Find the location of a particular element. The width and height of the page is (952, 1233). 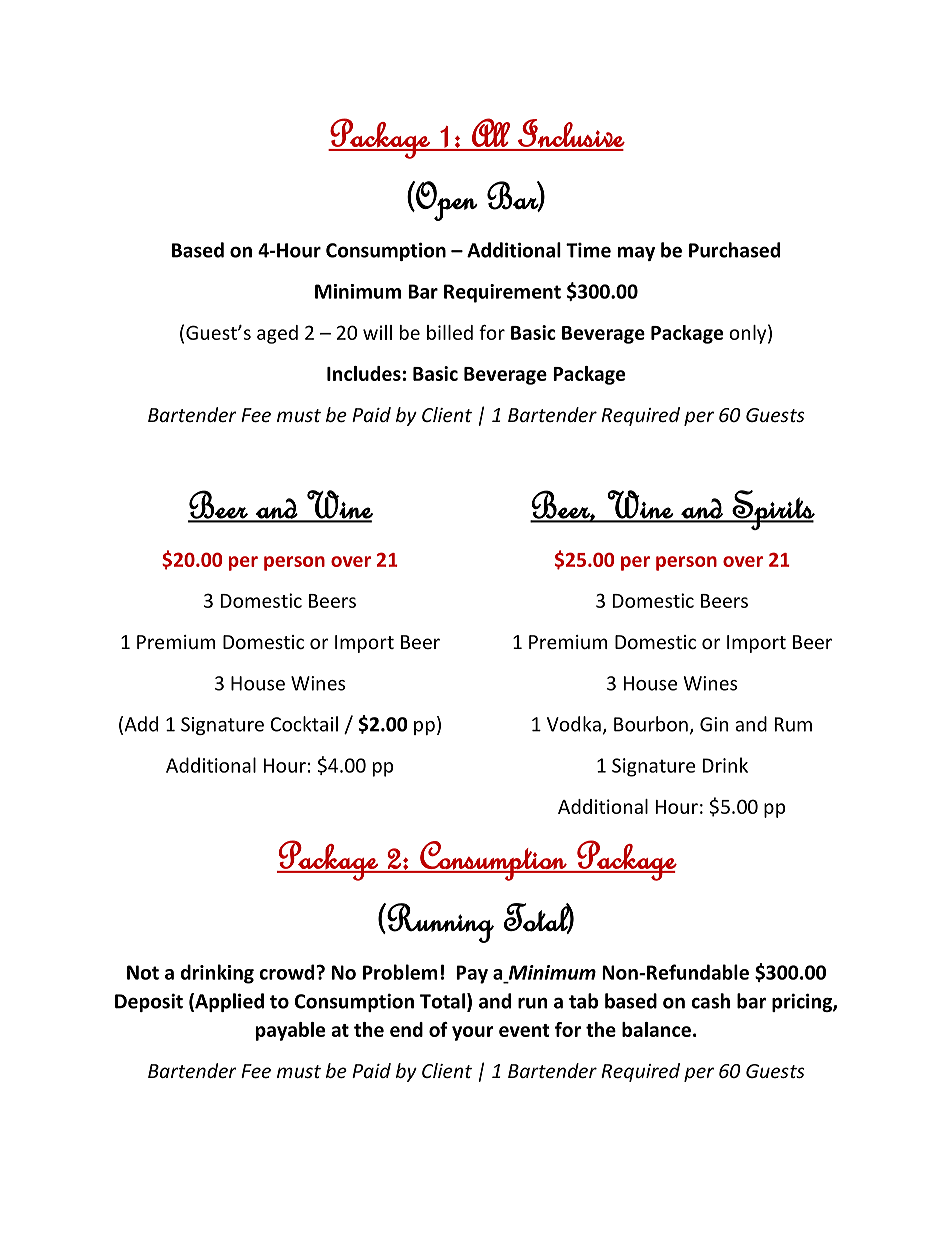

cash is located at coordinates (710, 1001).
